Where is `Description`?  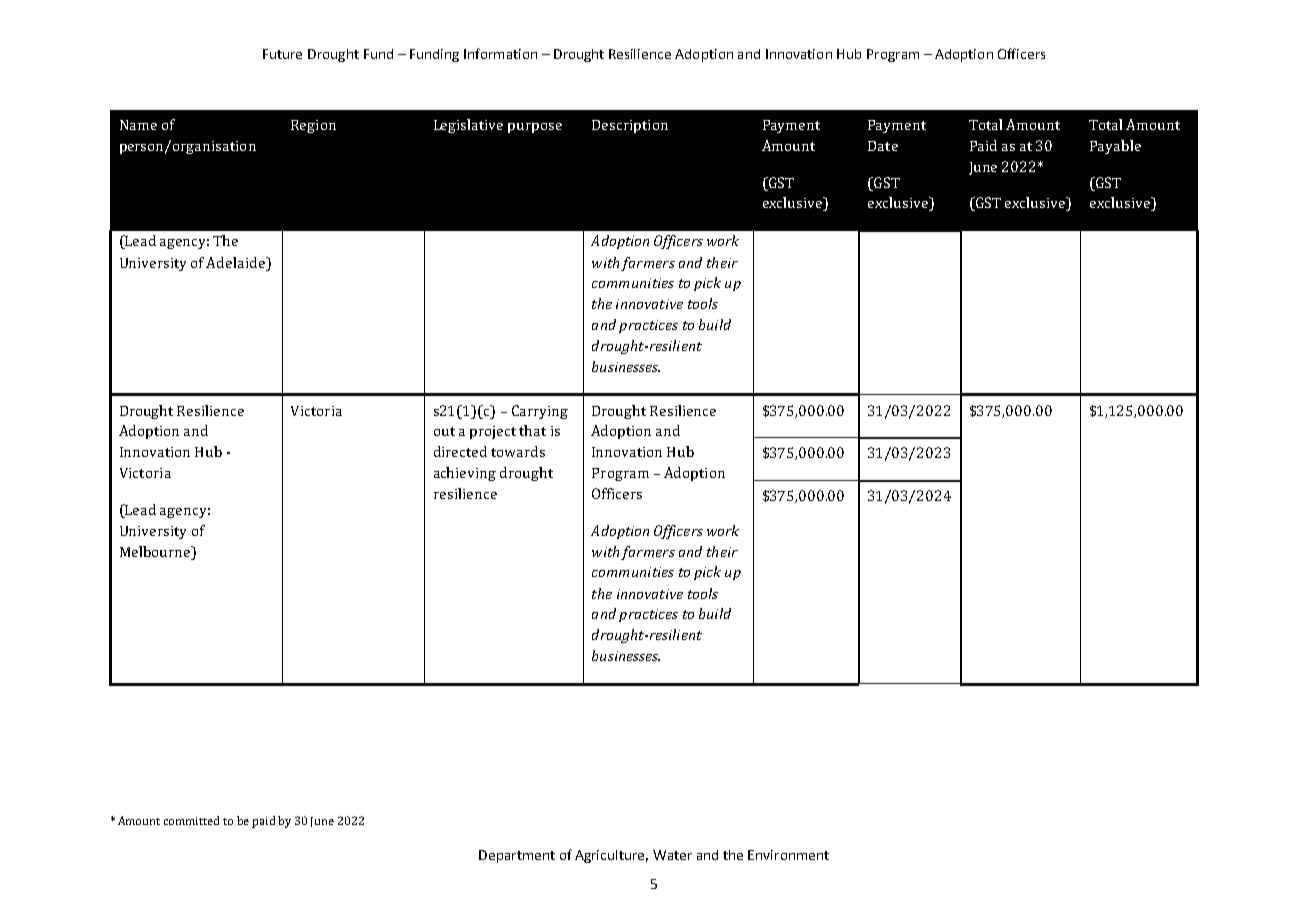 Description is located at coordinates (630, 126).
